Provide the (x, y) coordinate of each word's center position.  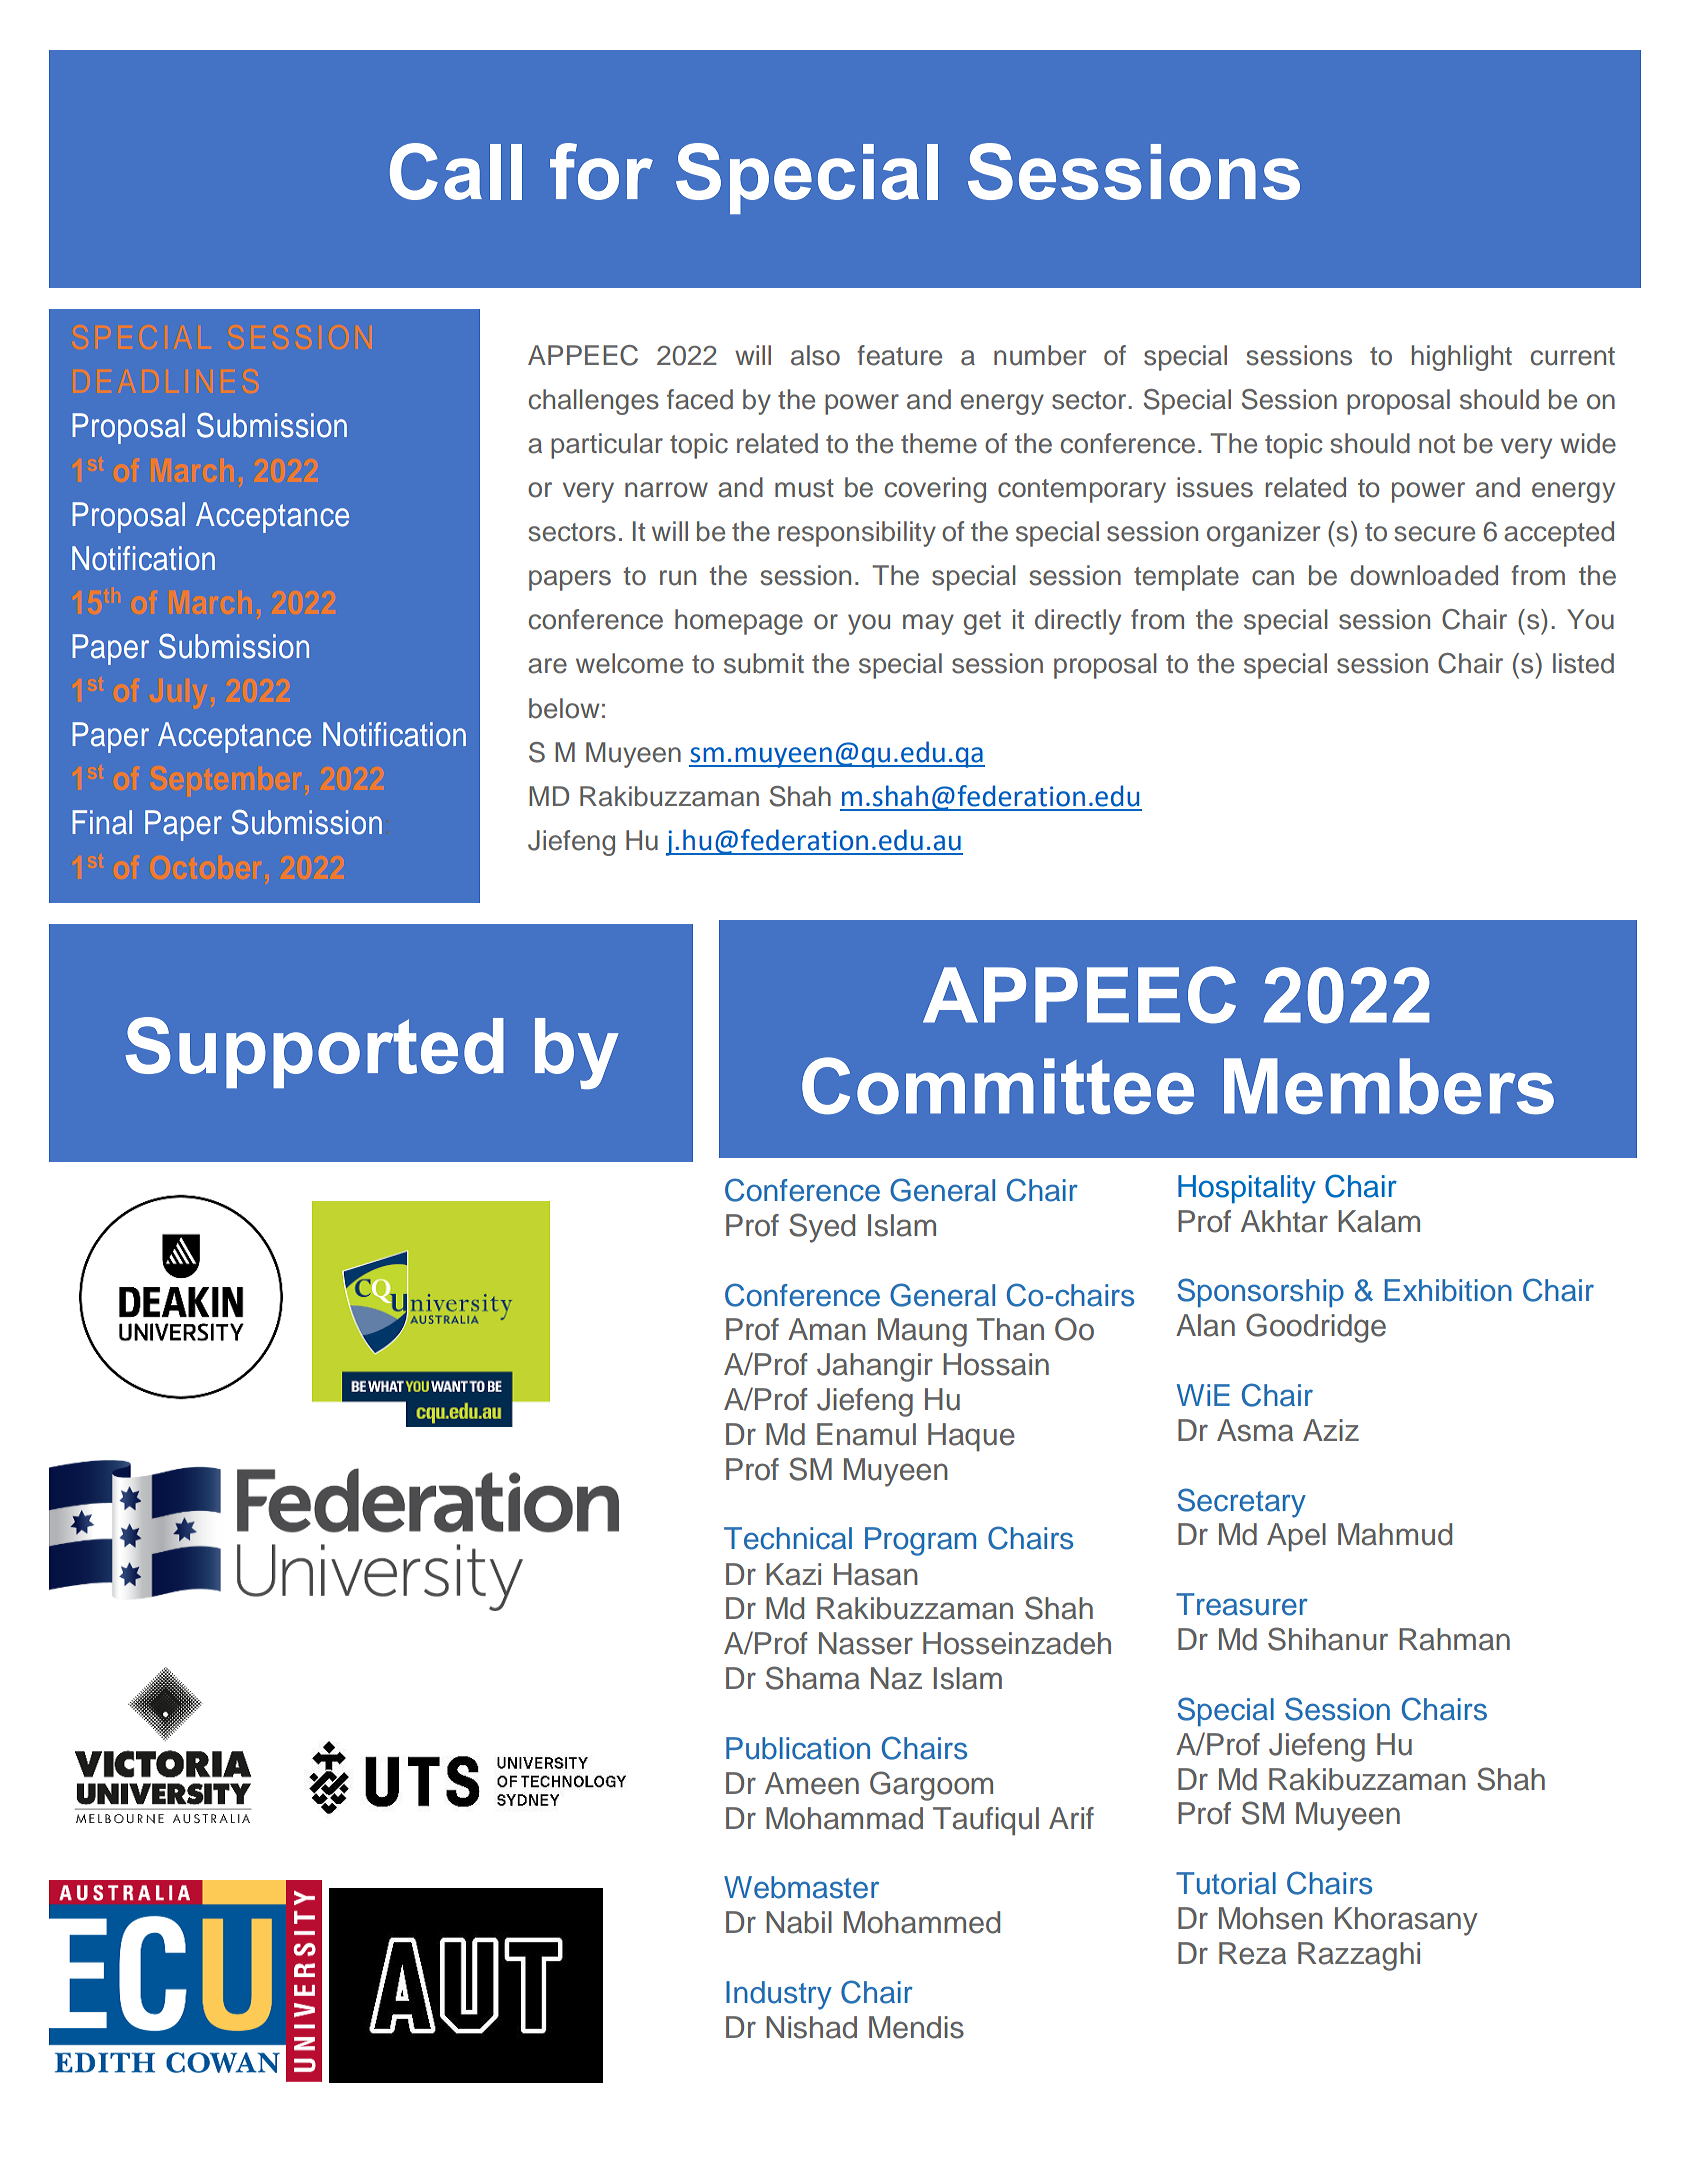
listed (1583, 663)
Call (456, 171)
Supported (315, 1052)
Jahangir (875, 1367)
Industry (779, 1995)
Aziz (1331, 1430)
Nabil (799, 1922)
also (815, 355)
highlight (1462, 358)
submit (764, 663)
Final (102, 822)
